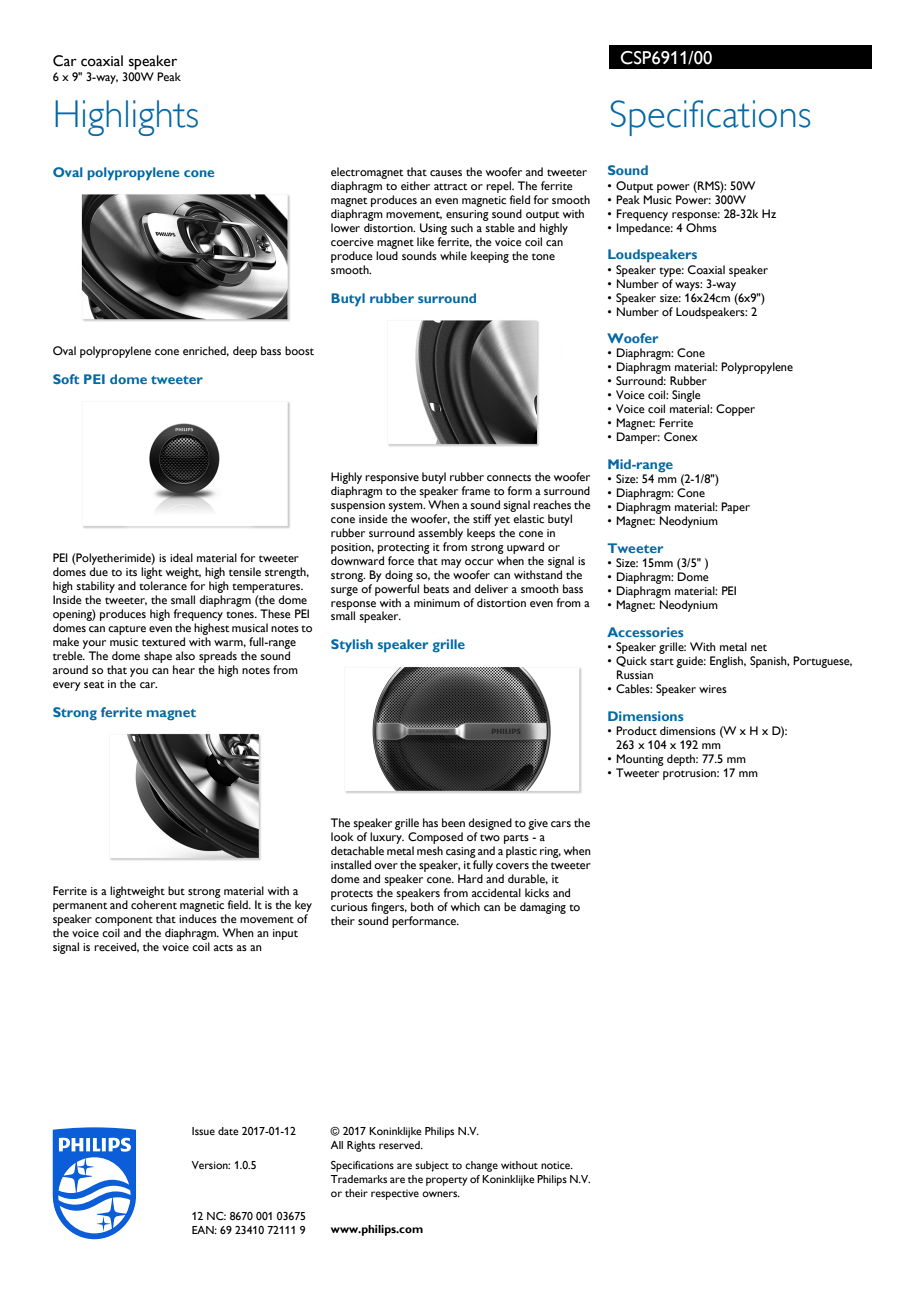  I want to click on either, so click(415, 185).
